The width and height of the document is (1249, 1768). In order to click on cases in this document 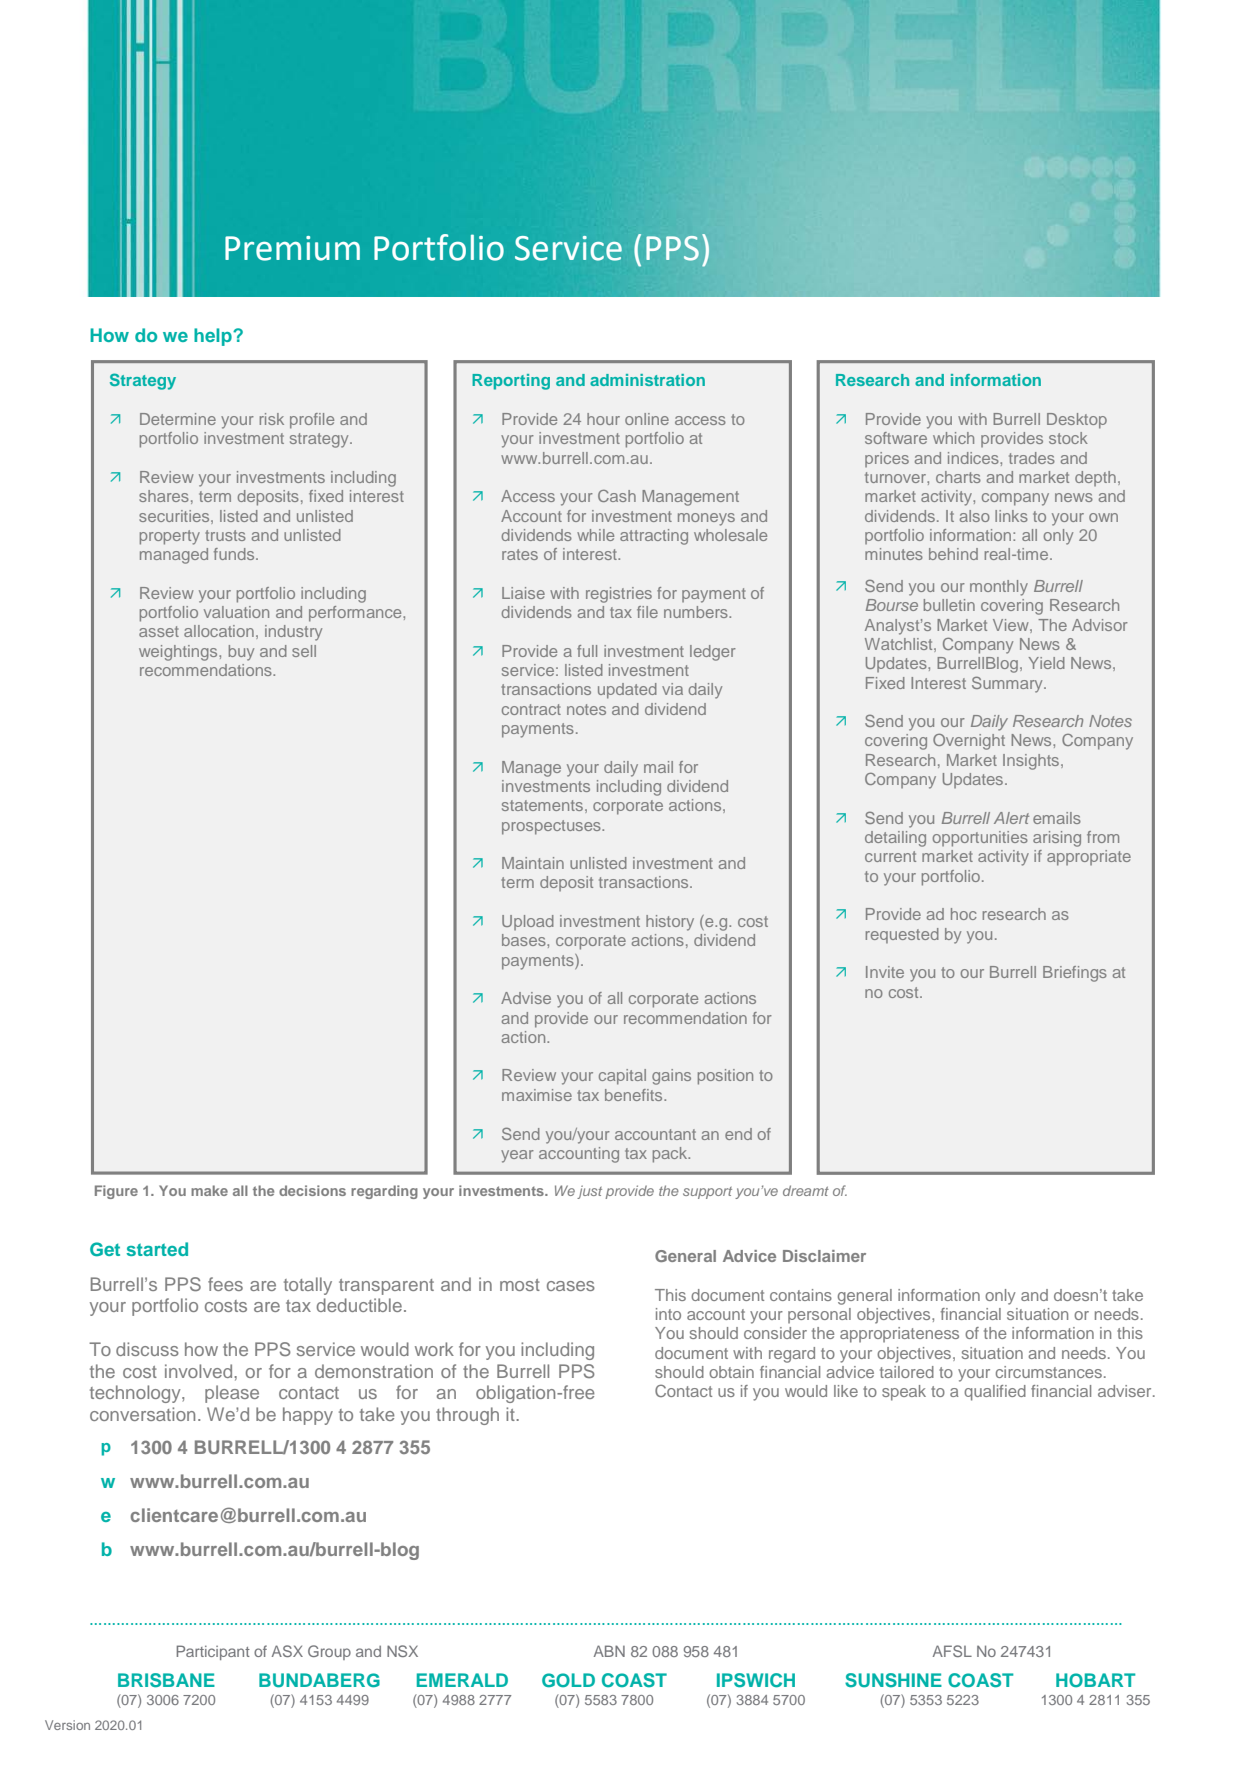, I will do `click(571, 1286)`.
